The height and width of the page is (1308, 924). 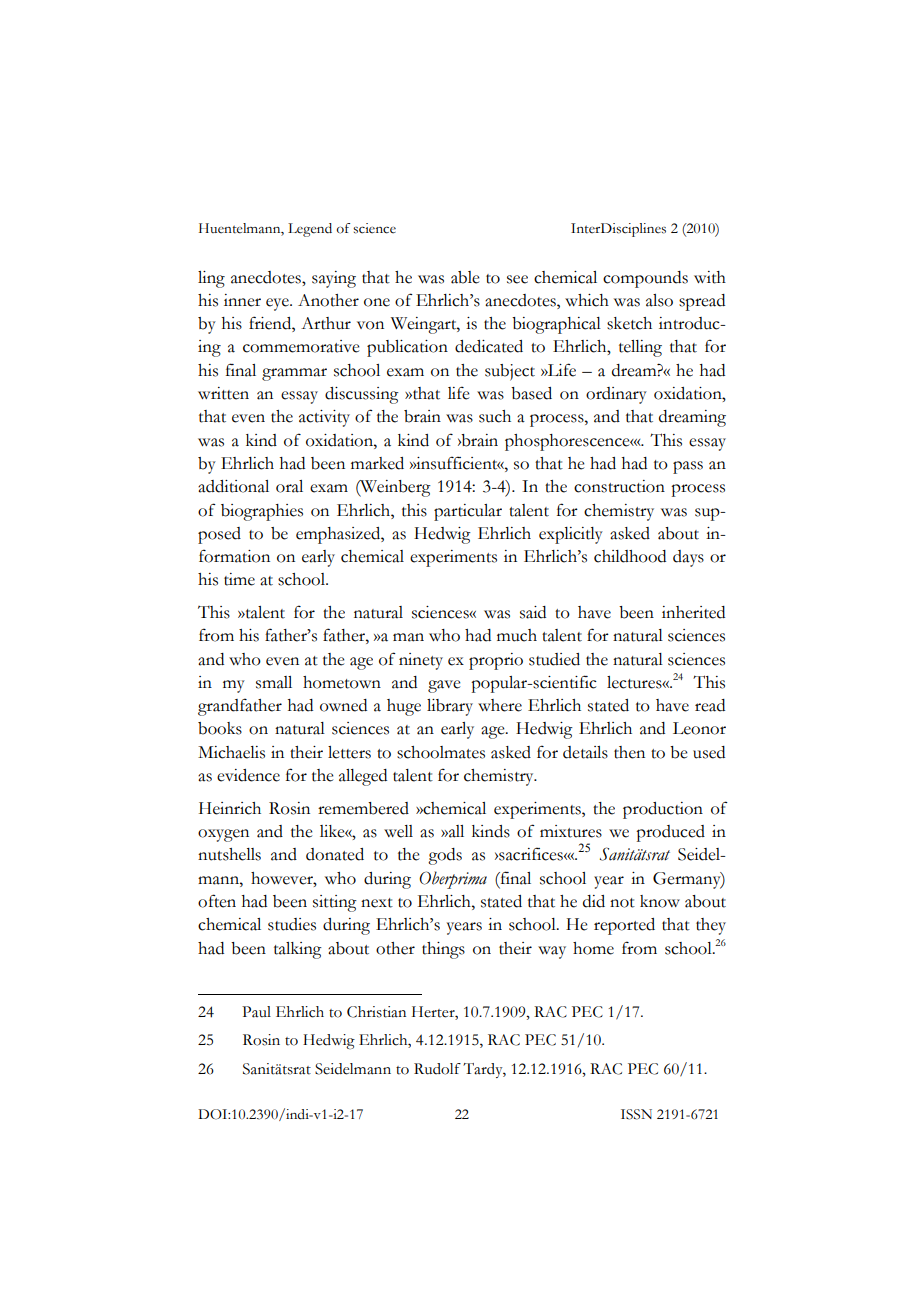 What do you see at coordinates (256, 1012) in the page?
I see `Paul` at bounding box center [256, 1012].
